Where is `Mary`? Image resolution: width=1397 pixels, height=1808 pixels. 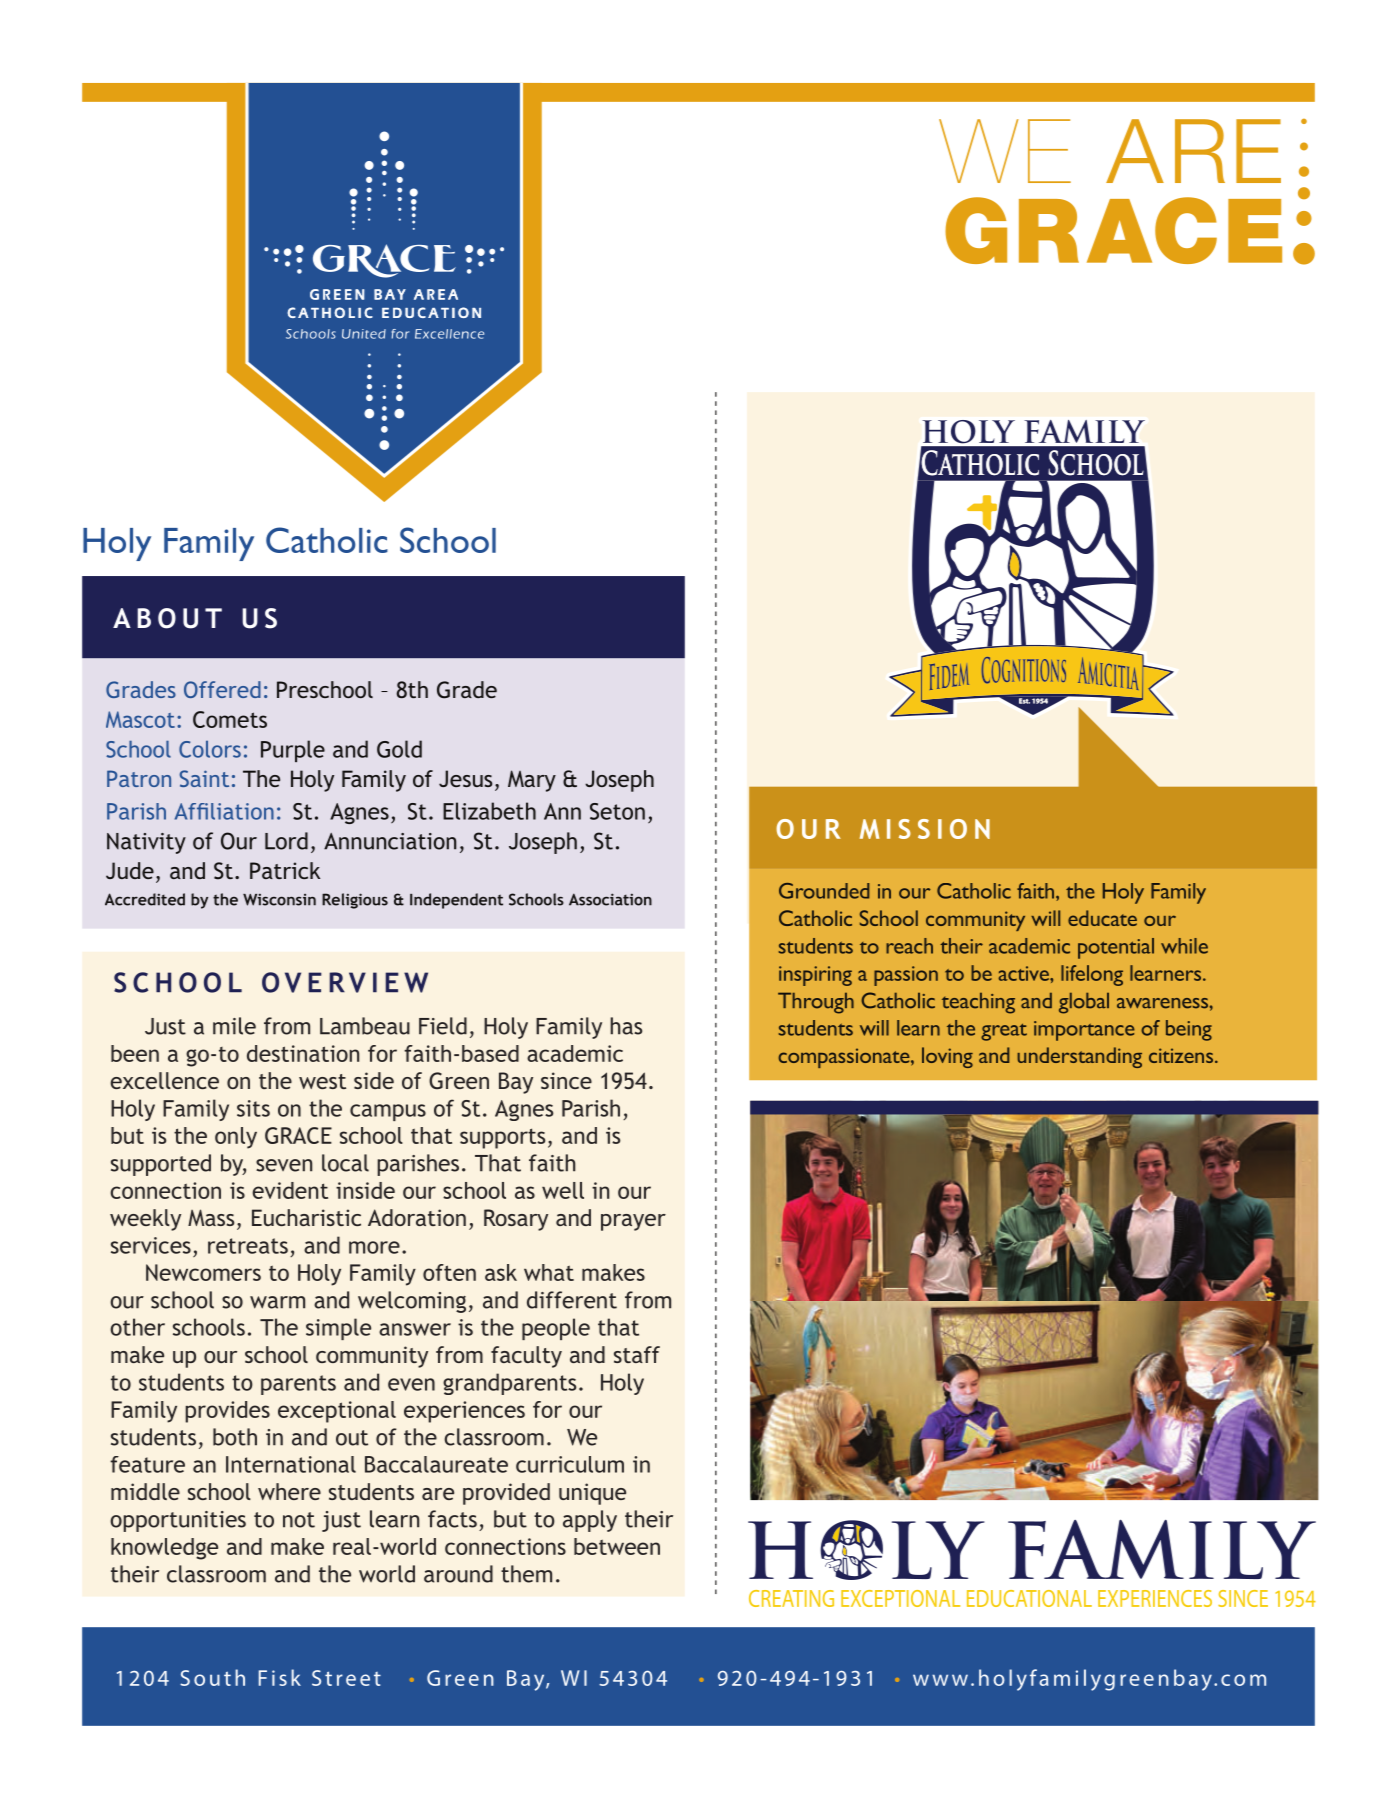 Mary is located at coordinates (532, 781).
